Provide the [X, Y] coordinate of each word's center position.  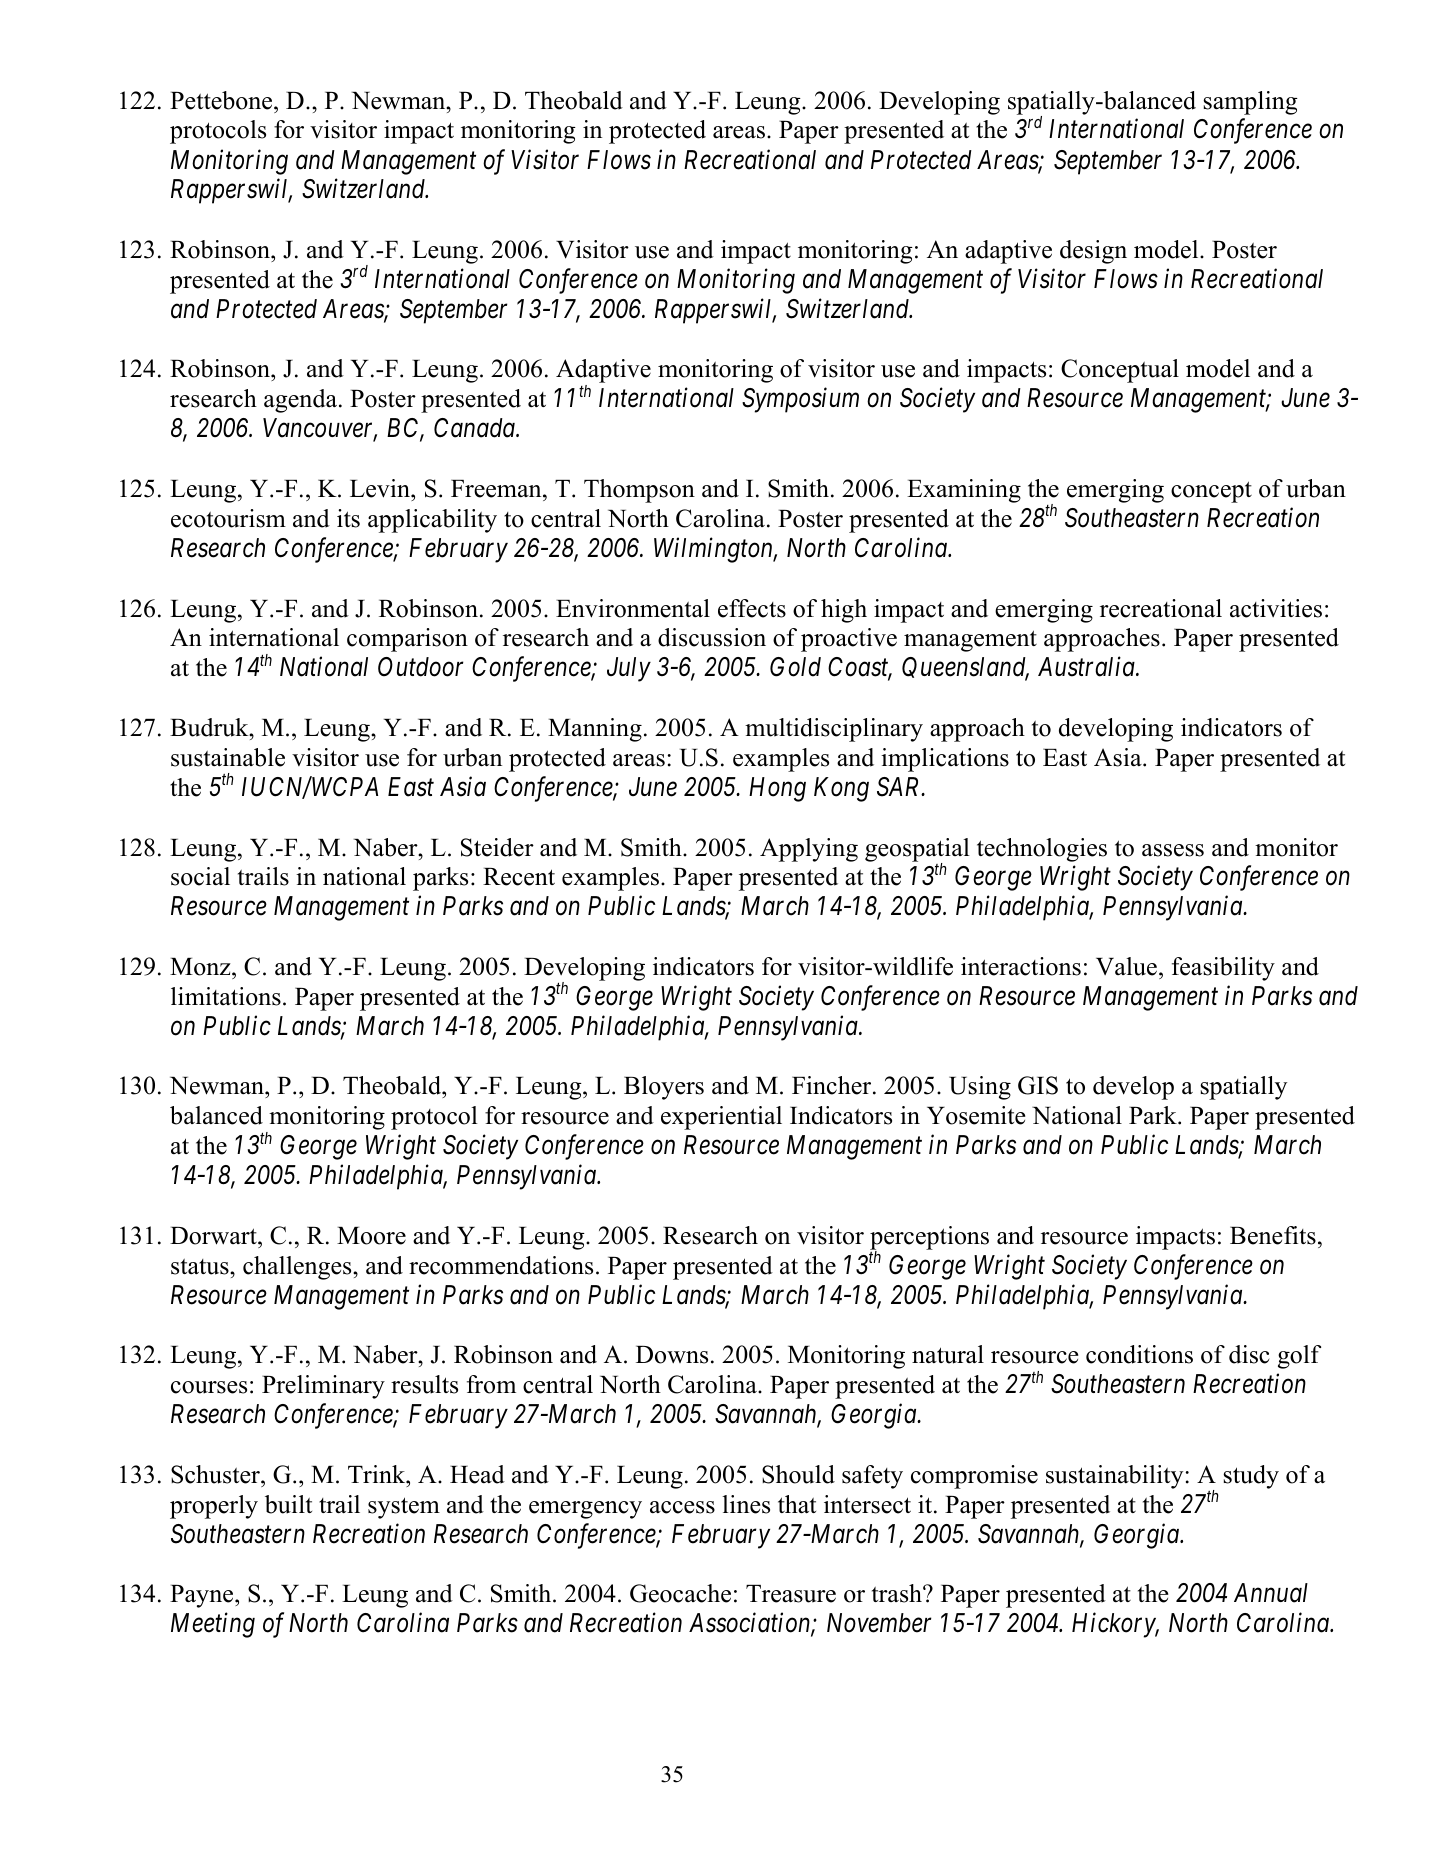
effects [752, 608]
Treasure [791, 1594]
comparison [407, 640]
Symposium [800, 400]
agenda [302, 401]
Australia [1087, 667]
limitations [226, 996]
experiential [721, 1118]
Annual [1271, 1593]
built [288, 1504]
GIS [1038, 1085]
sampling [1250, 103]
